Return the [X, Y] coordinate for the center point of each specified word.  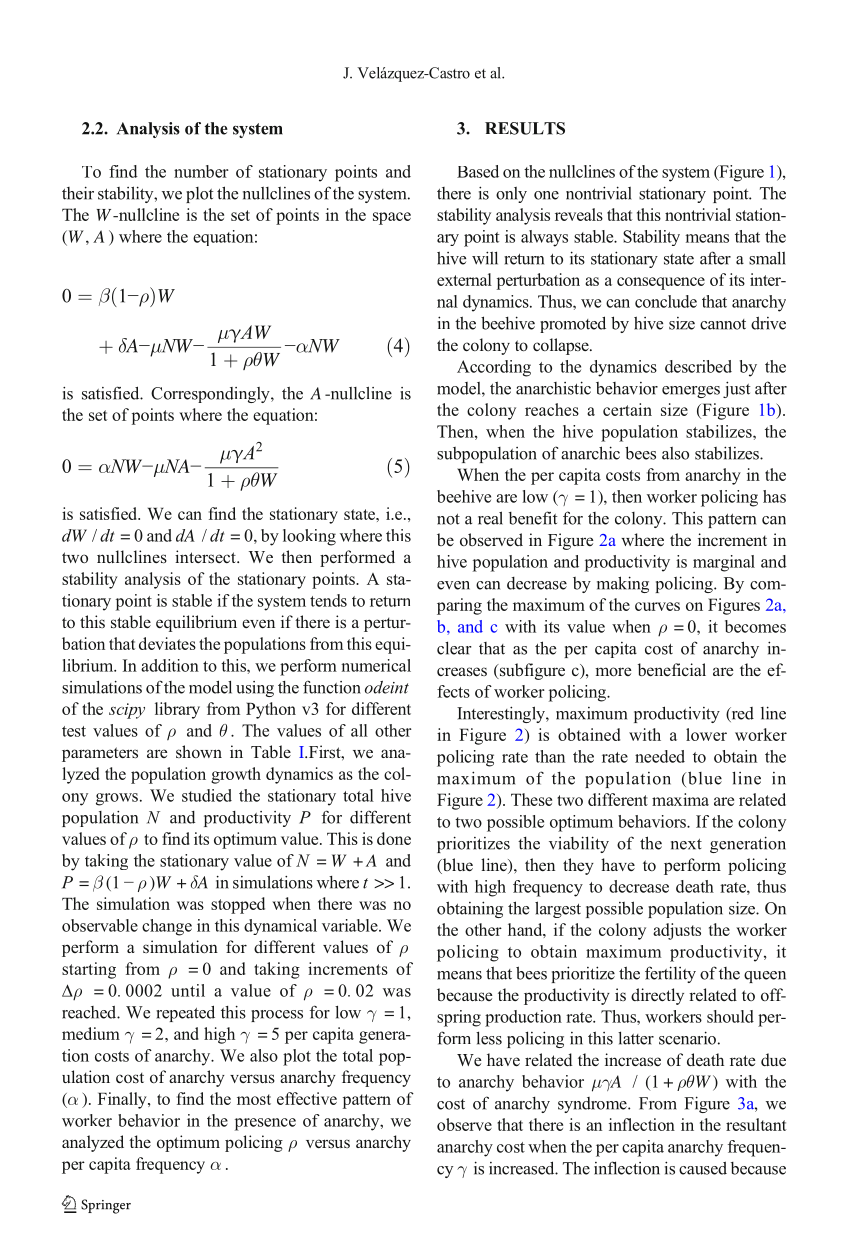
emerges [691, 392]
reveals [579, 214]
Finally [123, 1100]
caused [703, 1168]
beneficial [672, 669]
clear [454, 648]
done [394, 838]
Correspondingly [211, 395]
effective [307, 1098]
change [167, 927]
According [494, 368]
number [201, 171]
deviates [167, 643]
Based [478, 171]
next [686, 844]
